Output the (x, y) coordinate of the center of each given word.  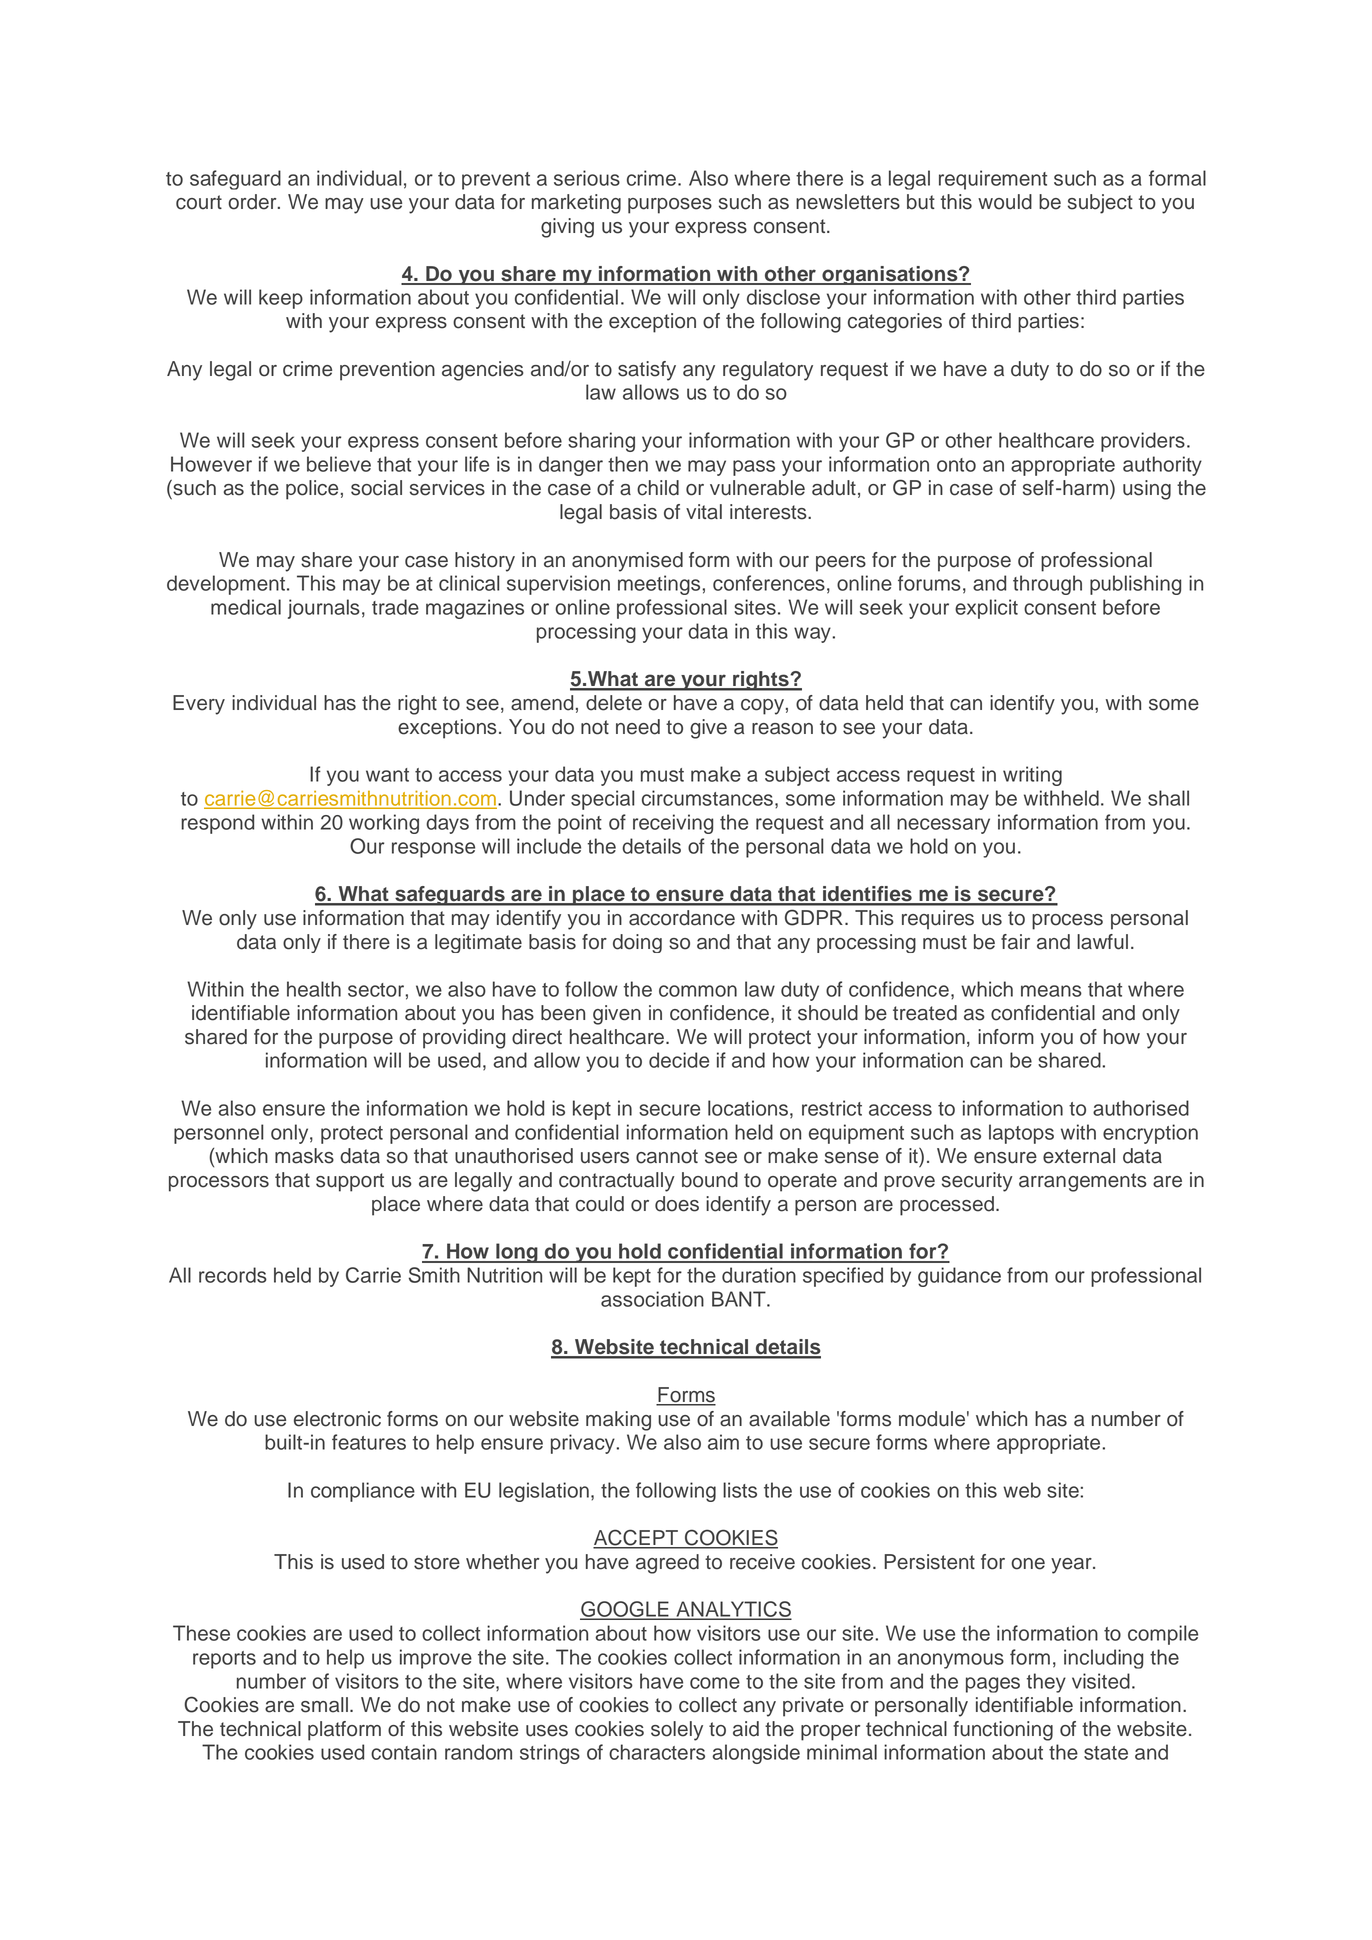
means (1051, 991)
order (253, 202)
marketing (576, 204)
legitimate (478, 943)
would (1005, 202)
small (324, 1705)
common (698, 991)
